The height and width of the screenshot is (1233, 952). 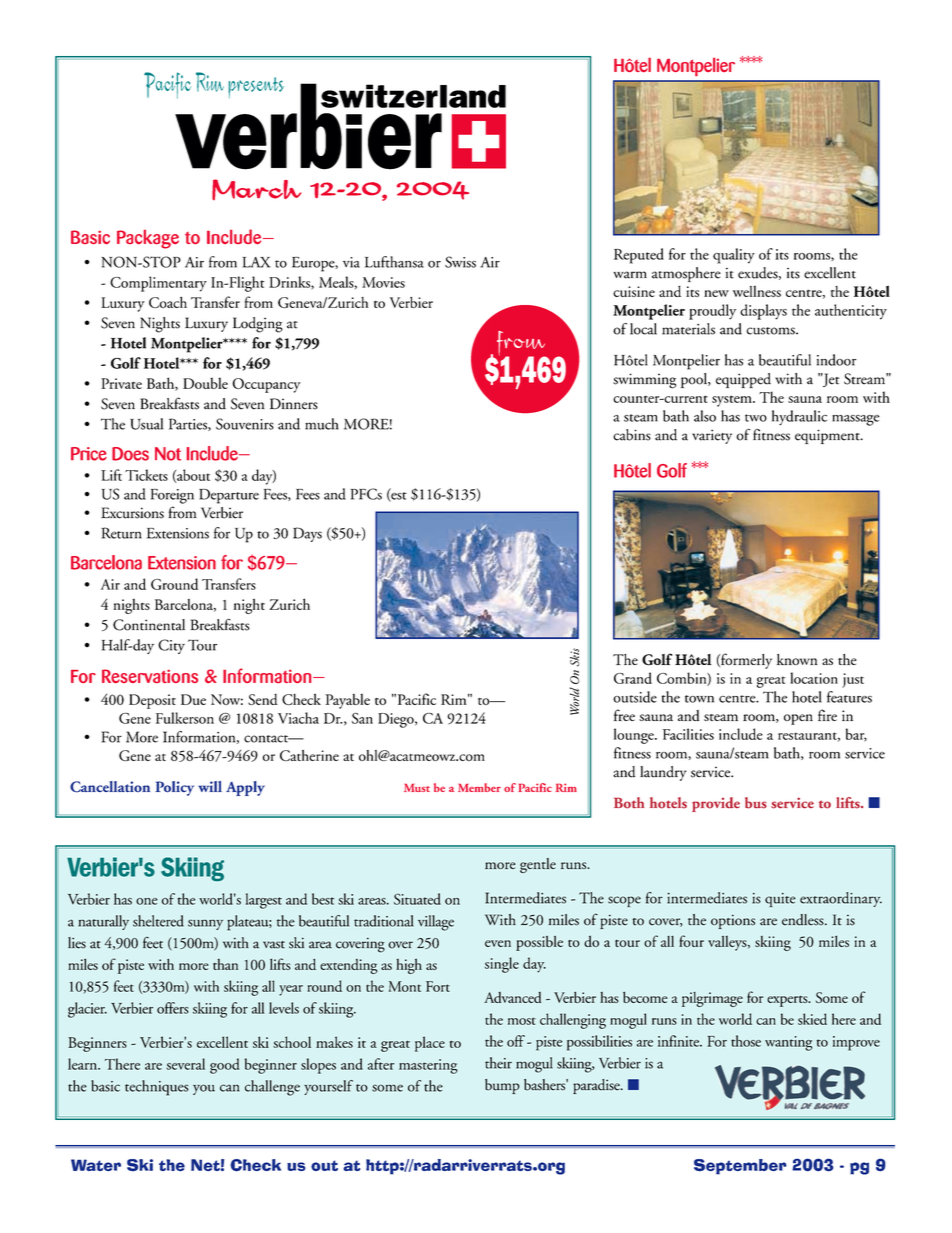 What do you see at coordinates (436, 923) in the screenshot?
I see `village` at bounding box center [436, 923].
